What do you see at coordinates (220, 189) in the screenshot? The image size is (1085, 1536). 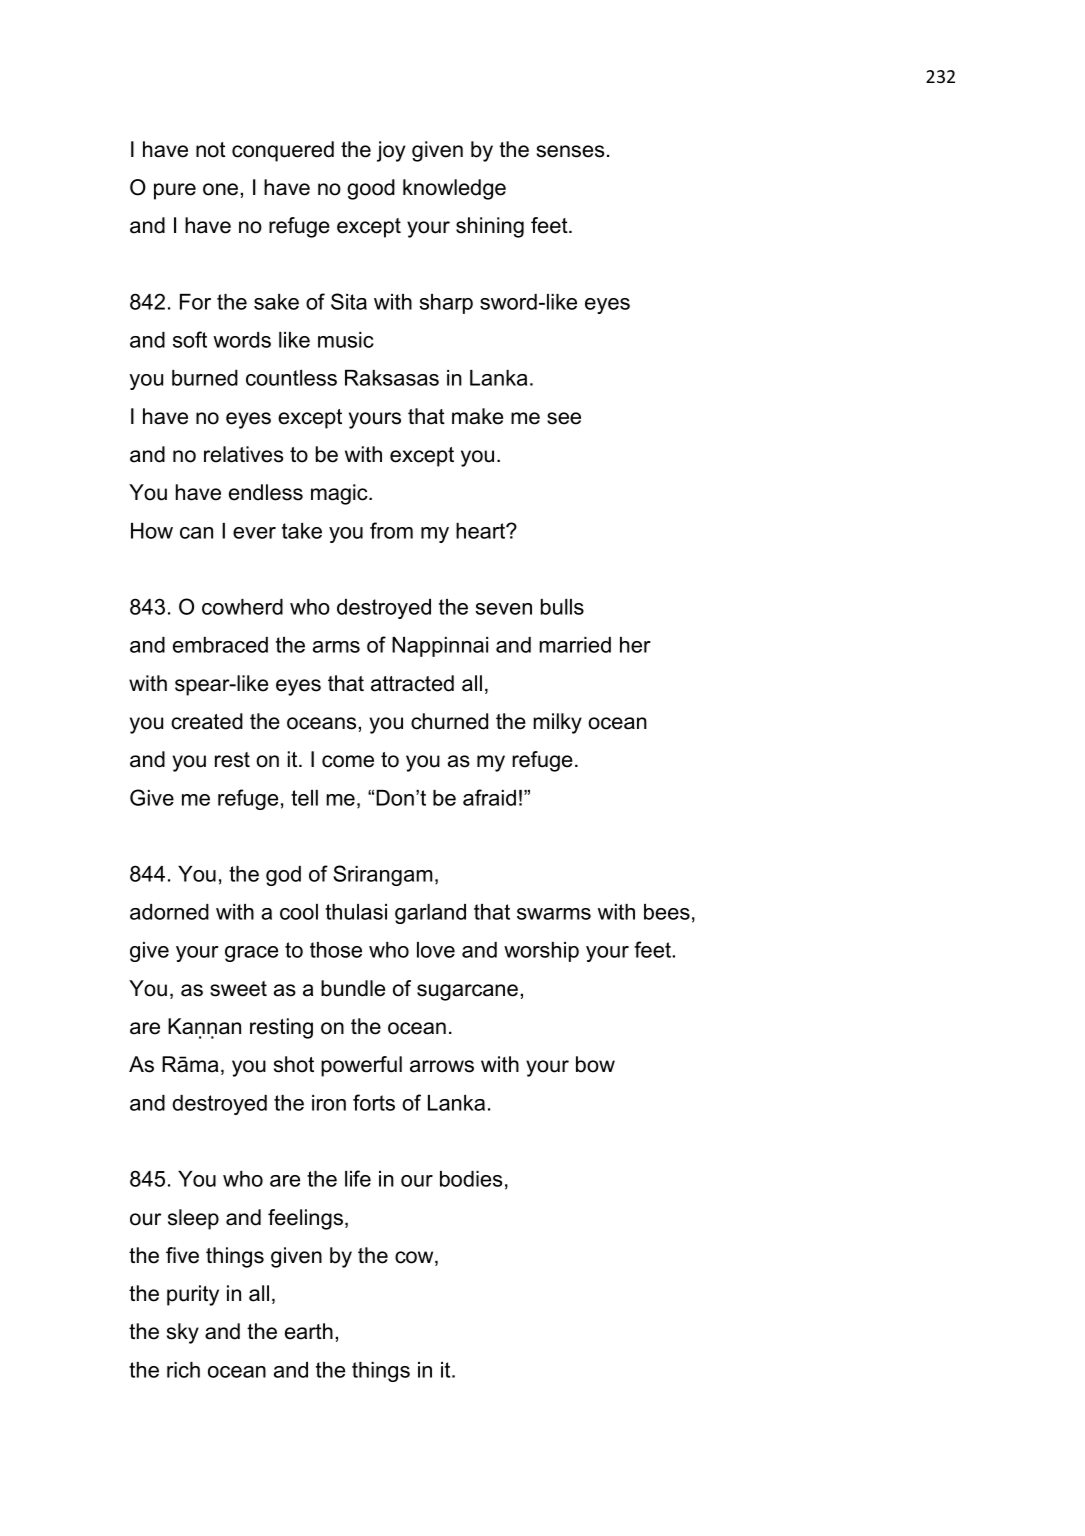 I see `one` at bounding box center [220, 189].
